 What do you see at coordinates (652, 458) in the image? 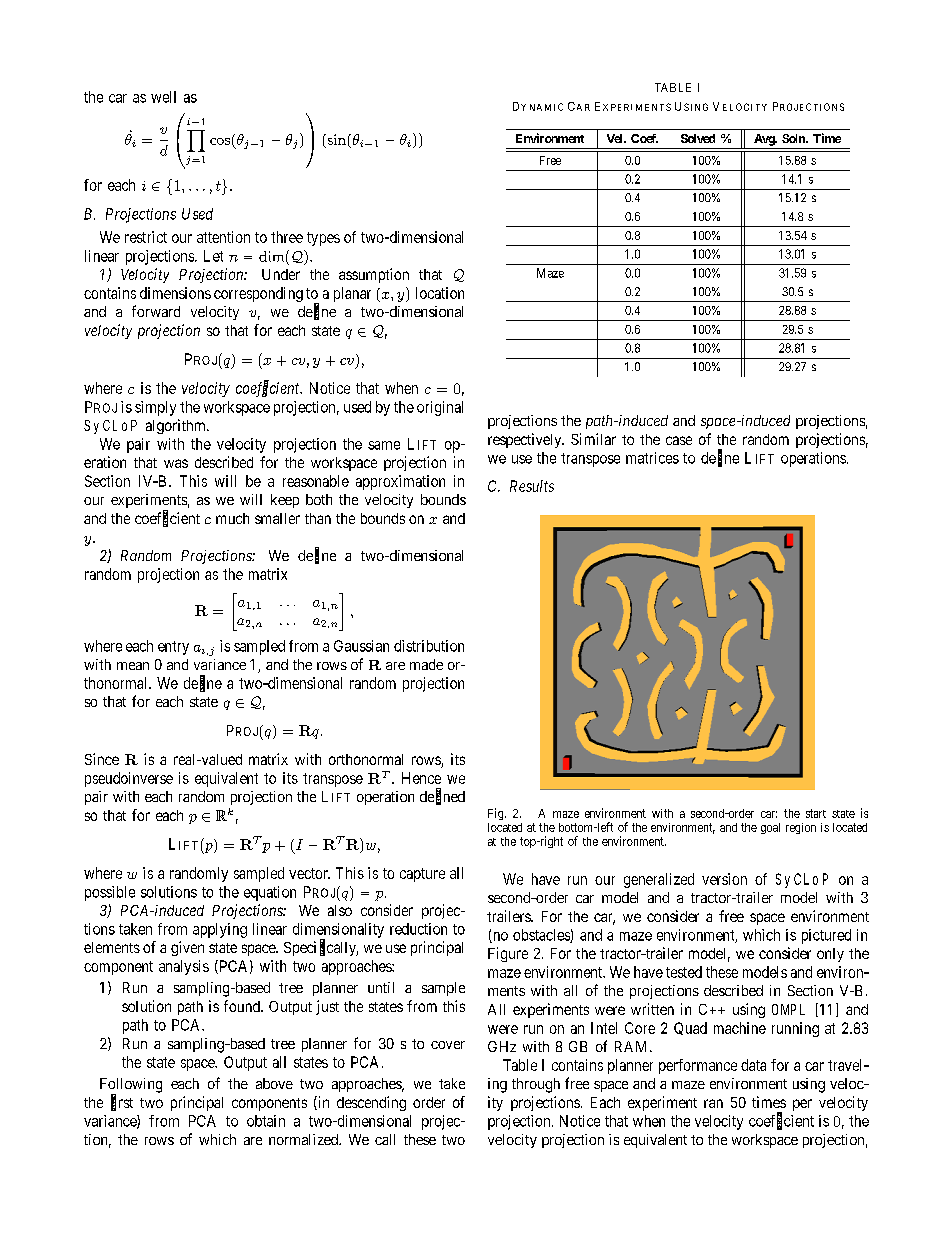
I see `matrices` at bounding box center [652, 458].
